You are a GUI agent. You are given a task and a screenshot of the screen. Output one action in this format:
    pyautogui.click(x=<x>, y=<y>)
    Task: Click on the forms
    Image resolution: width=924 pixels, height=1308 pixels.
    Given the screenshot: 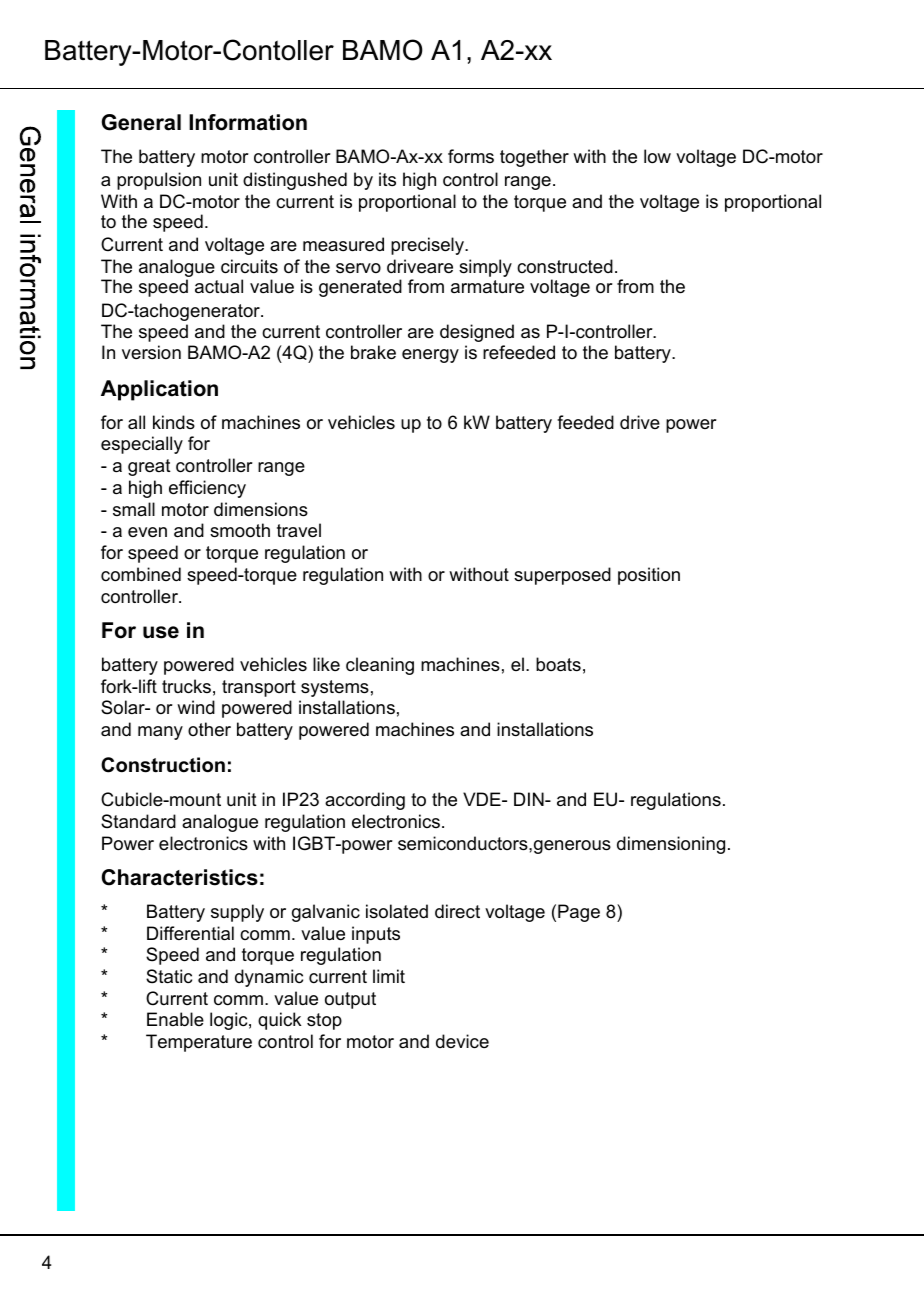 What is the action you would take?
    pyautogui.click(x=471, y=156)
